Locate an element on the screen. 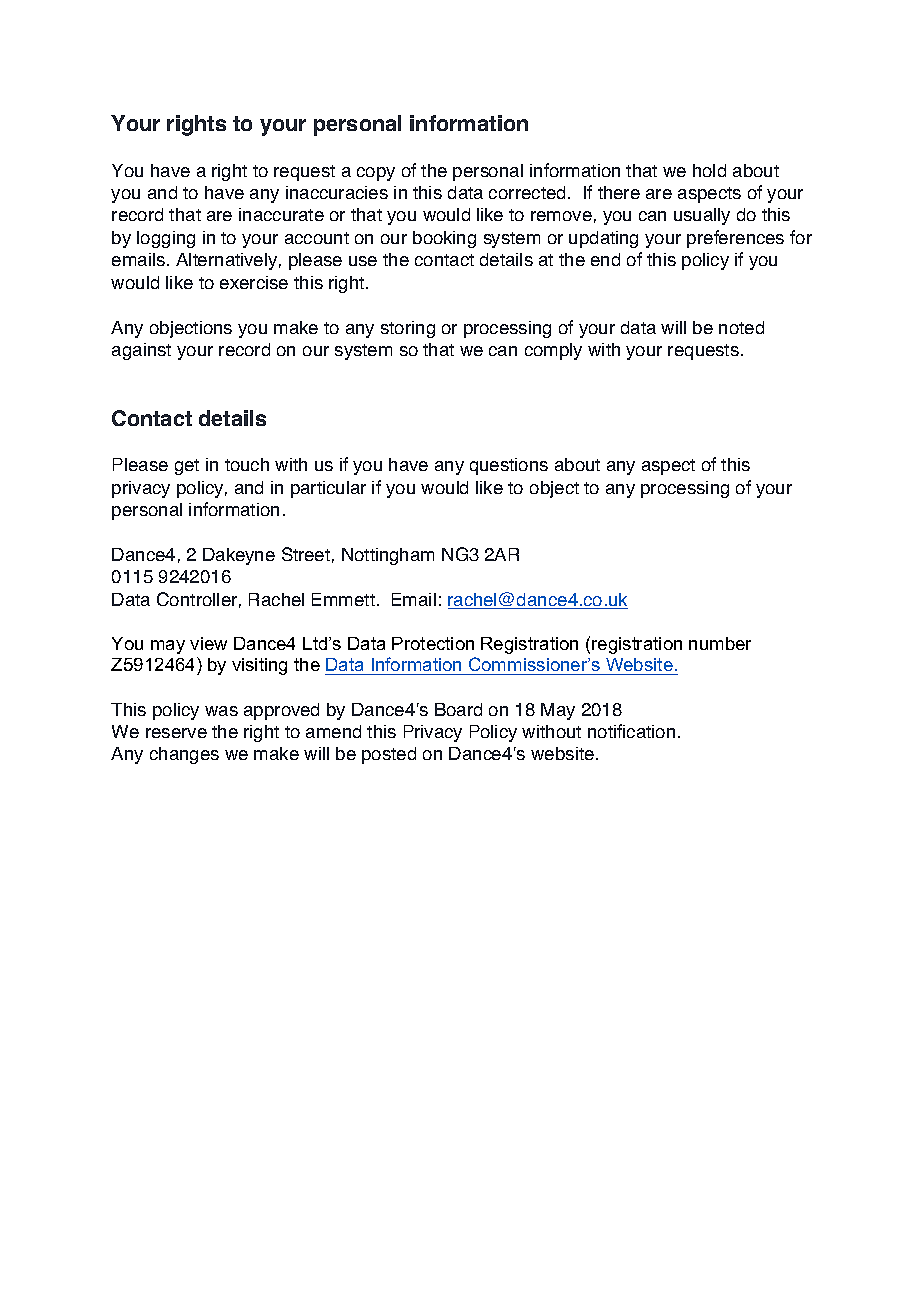  noted is located at coordinates (741, 327).
